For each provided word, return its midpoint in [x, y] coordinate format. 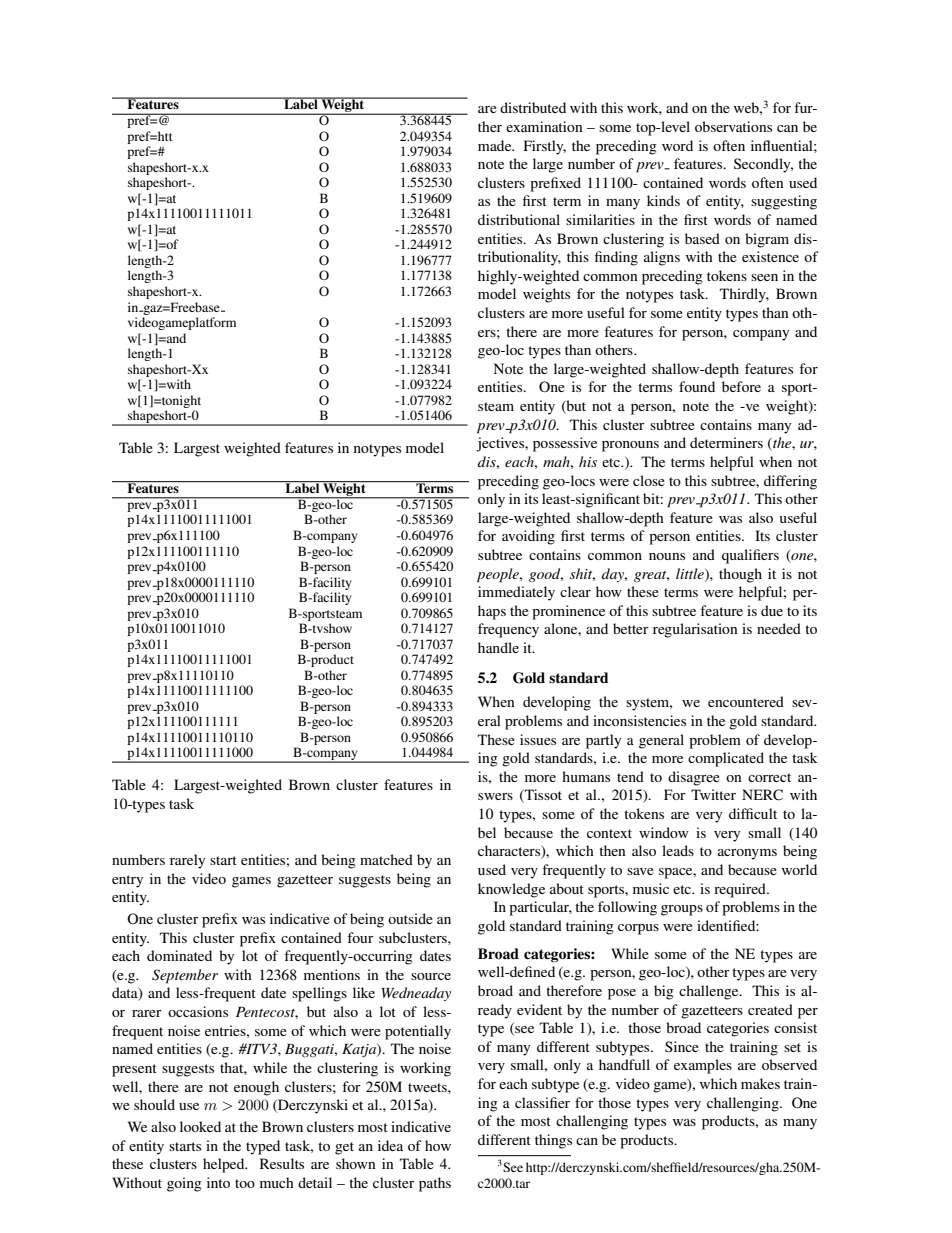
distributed [533, 107]
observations [733, 126]
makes [760, 1083]
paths [435, 1184]
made [496, 145]
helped [225, 1165]
